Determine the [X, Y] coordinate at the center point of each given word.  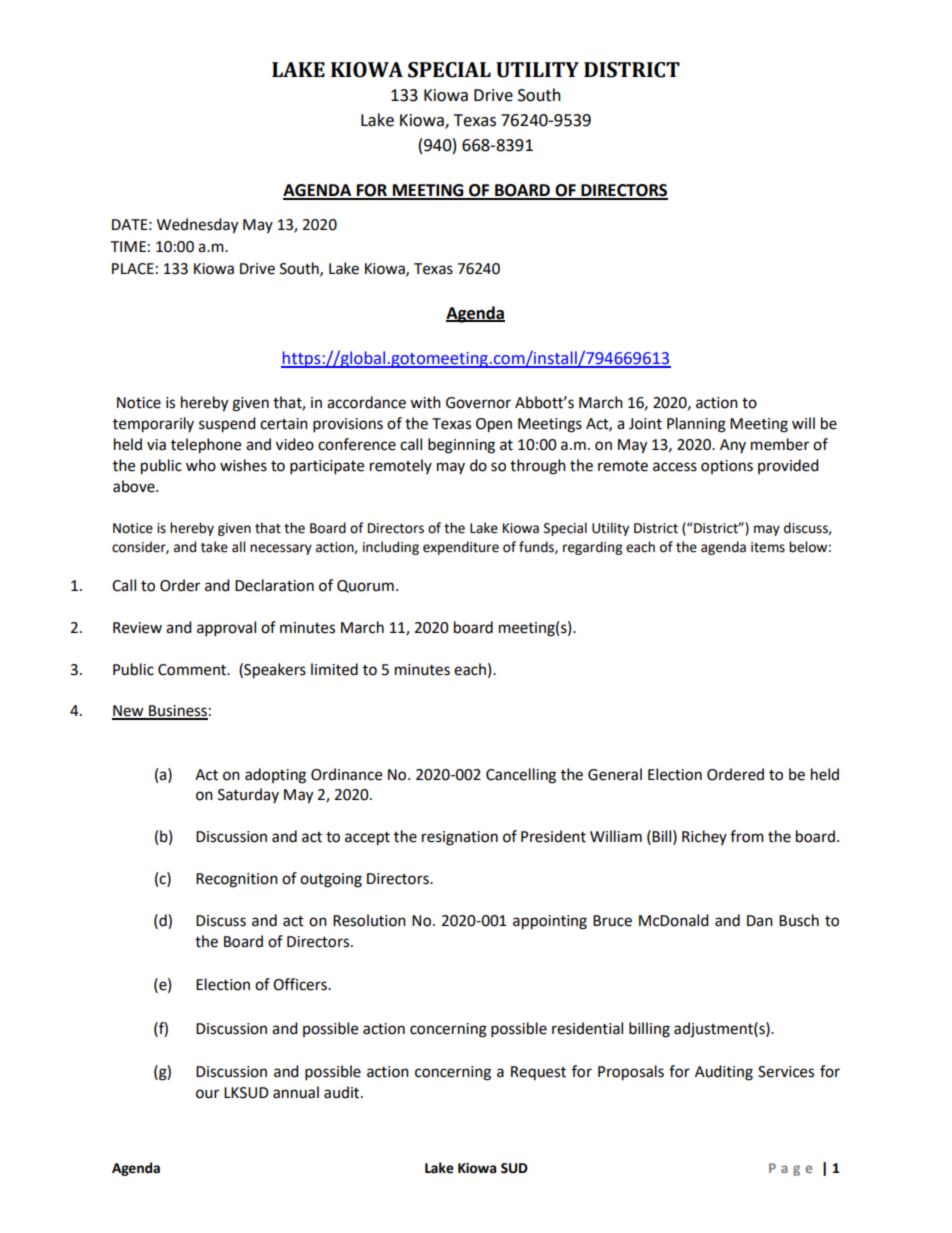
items [768, 547]
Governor [478, 403]
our [207, 1094]
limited [334, 669]
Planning [696, 425]
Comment [193, 670]
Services [786, 1072]
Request [538, 1073]
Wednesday [197, 226]
